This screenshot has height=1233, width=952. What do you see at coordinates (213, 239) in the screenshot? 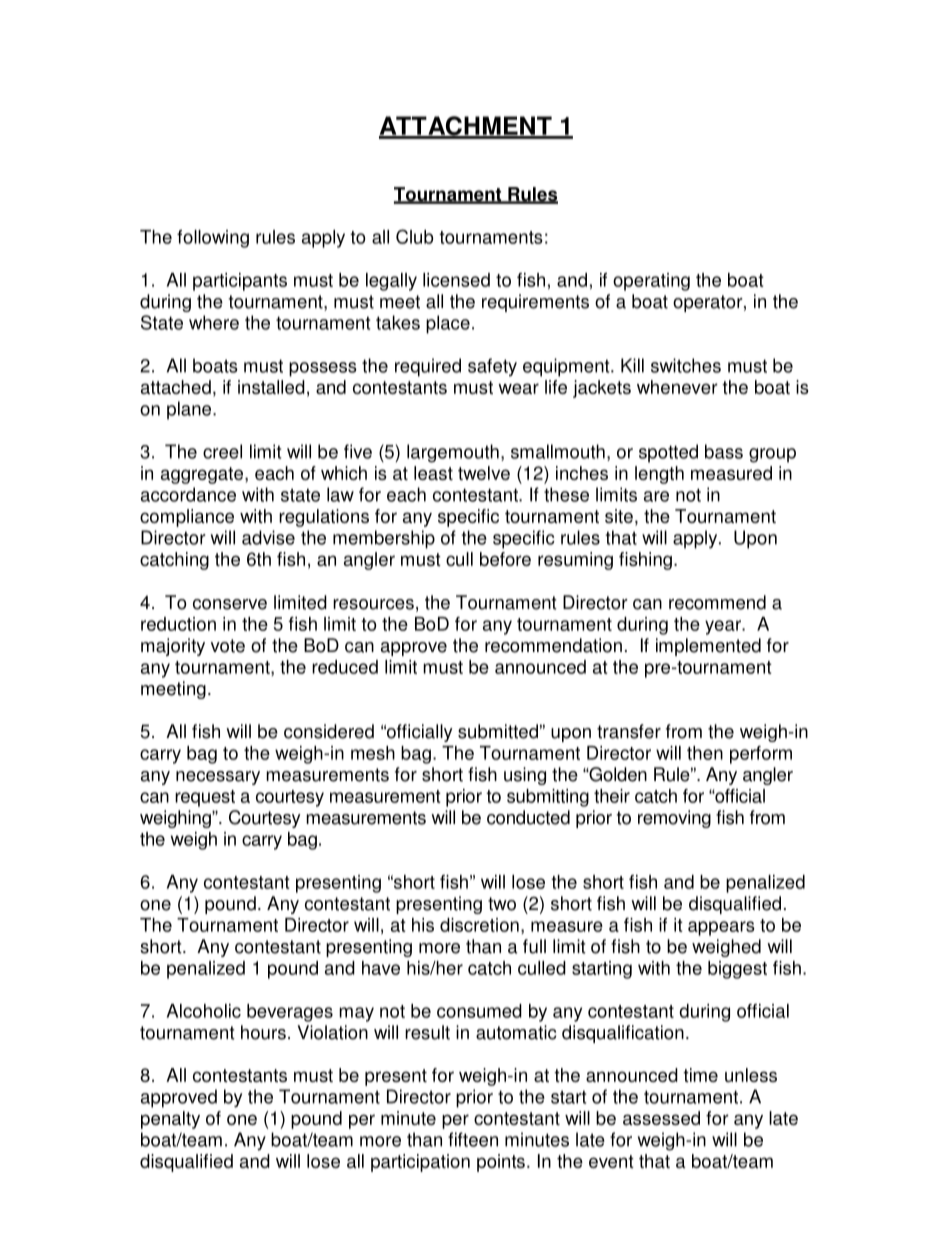
I see `following` at bounding box center [213, 239].
